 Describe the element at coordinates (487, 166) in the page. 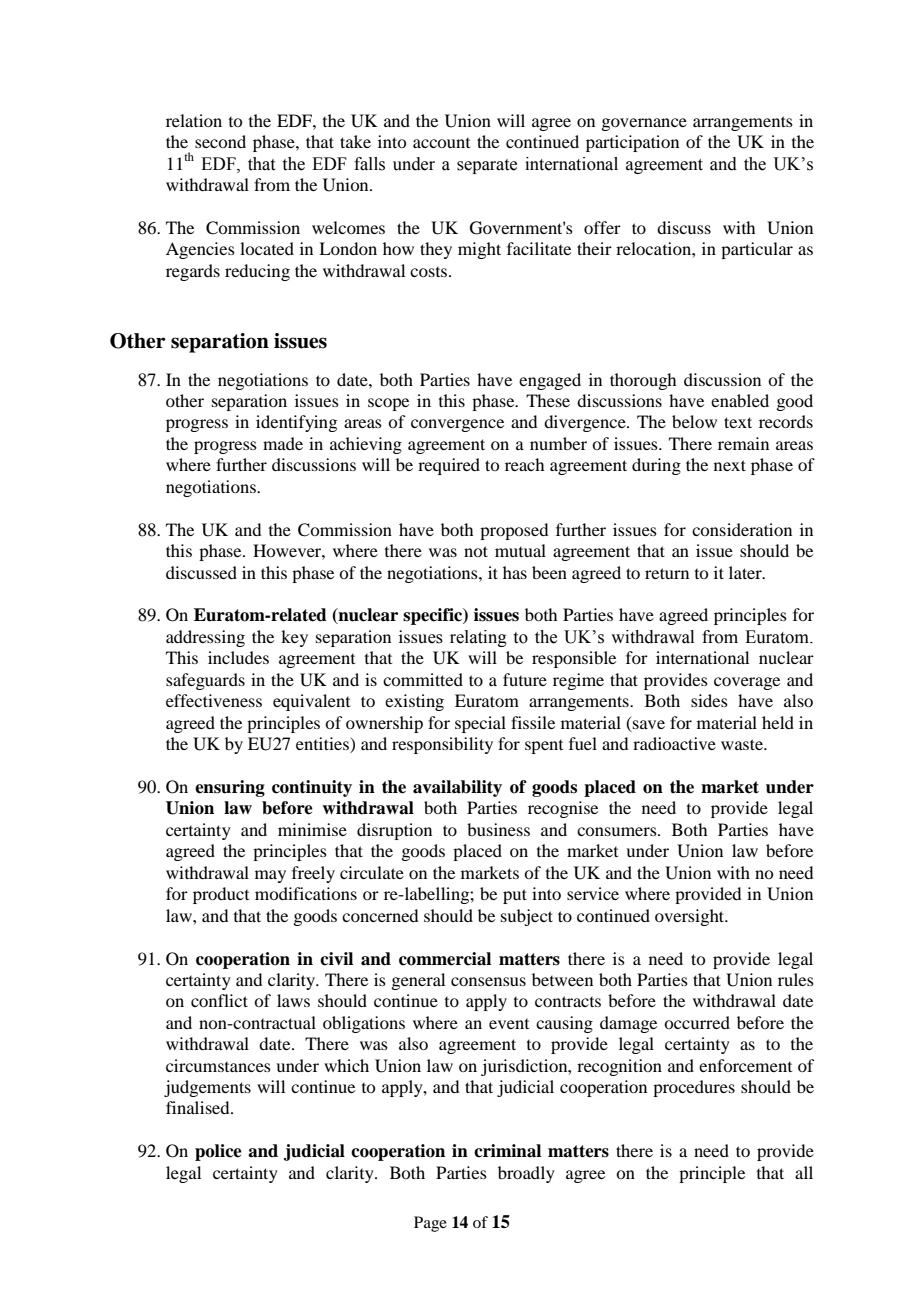

I see `separate` at that location.
